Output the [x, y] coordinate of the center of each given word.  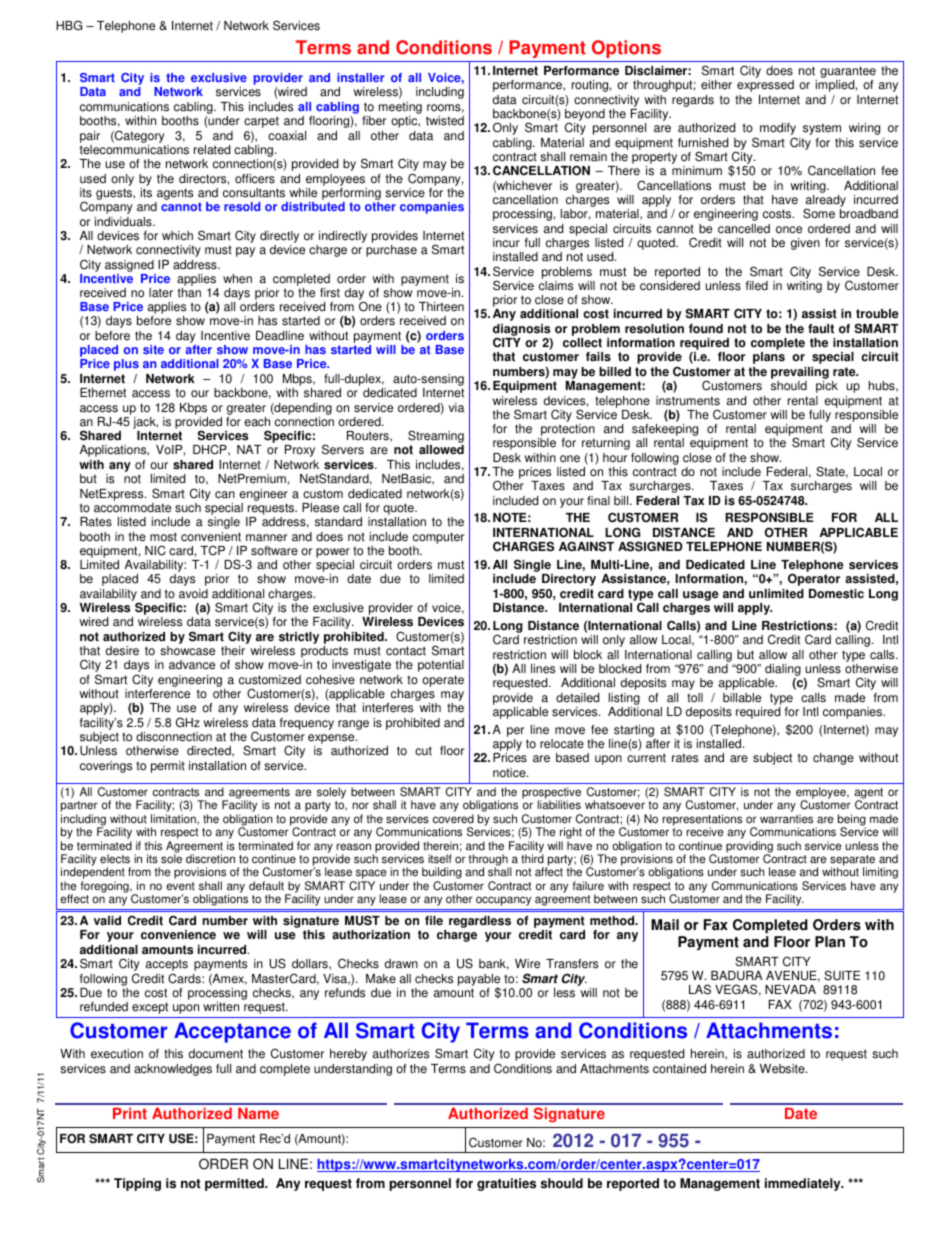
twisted [445, 121]
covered [453, 819]
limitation [174, 819]
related [212, 150]
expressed [765, 86]
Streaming [436, 438]
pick [827, 387]
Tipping [137, 1184]
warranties [786, 819]
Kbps [193, 409]
